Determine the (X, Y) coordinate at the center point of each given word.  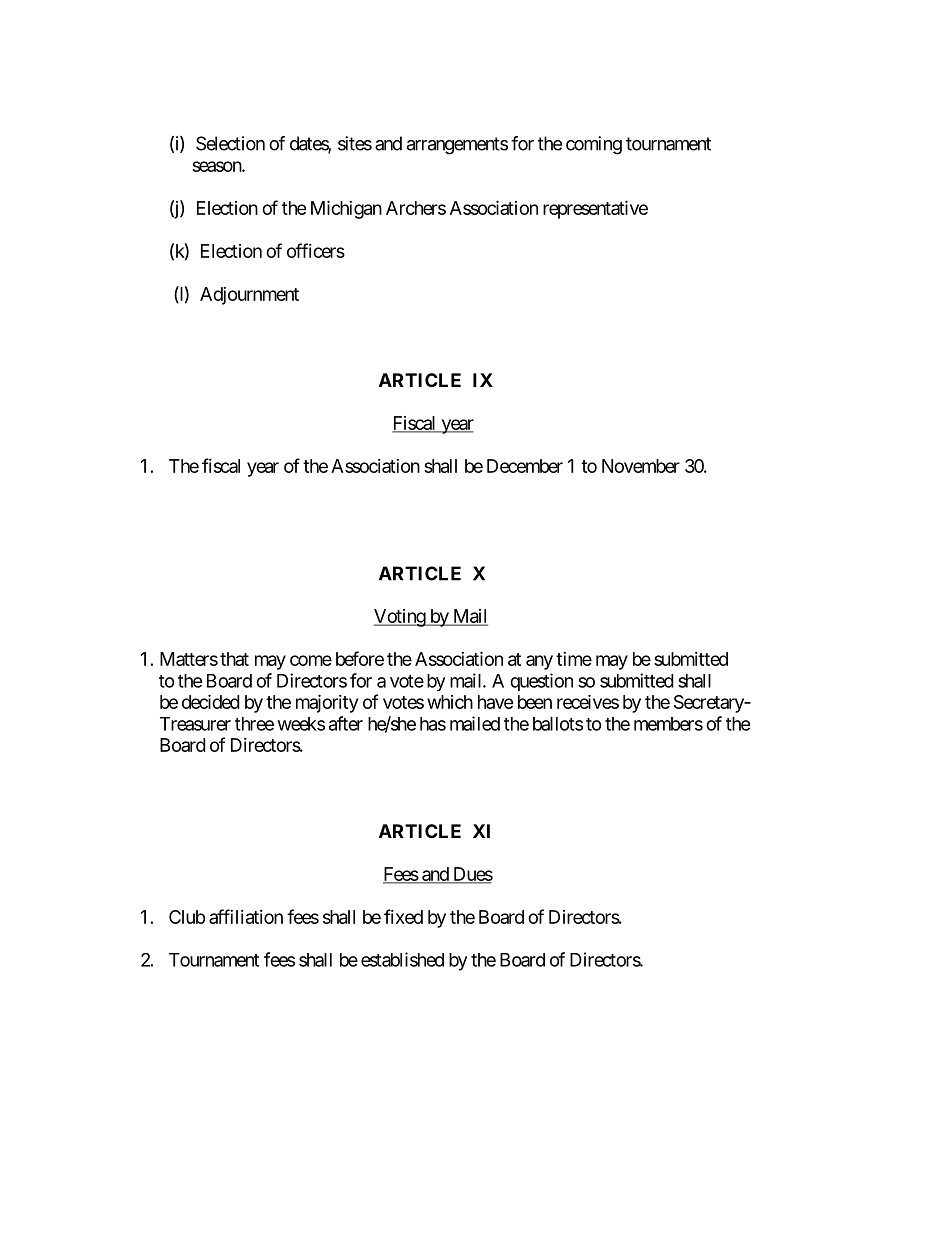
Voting (400, 618)
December (525, 466)
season (217, 166)
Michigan (346, 209)
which (450, 702)
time (574, 659)
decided (211, 701)
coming (594, 145)
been (535, 702)
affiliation (246, 916)
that (234, 659)
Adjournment (249, 296)
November (641, 466)
